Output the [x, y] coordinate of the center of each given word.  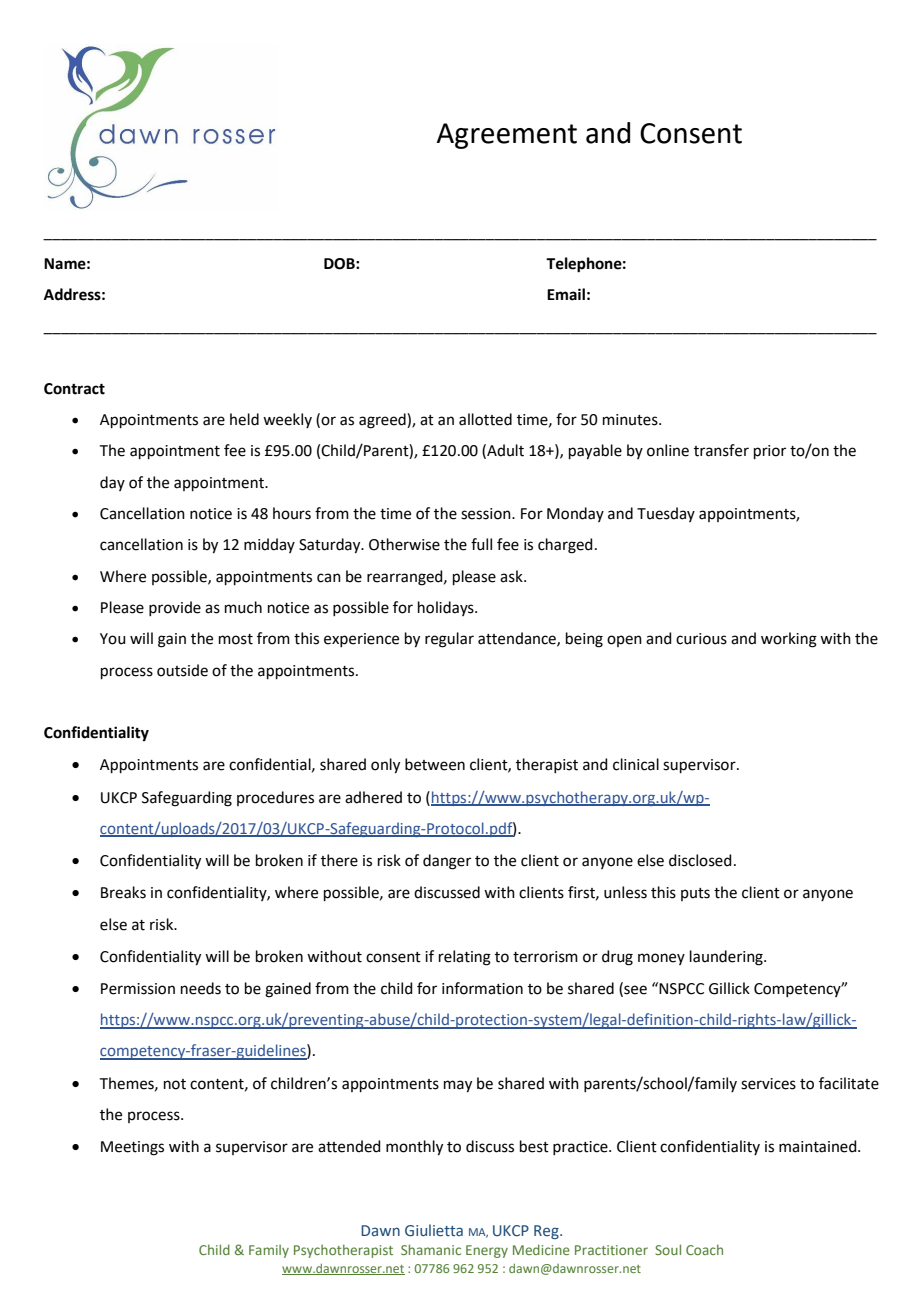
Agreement [507, 136]
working [789, 640]
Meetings [132, 1148]
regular [449, 640]
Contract [74, 389]
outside [182, 670]
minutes [631, 420]
